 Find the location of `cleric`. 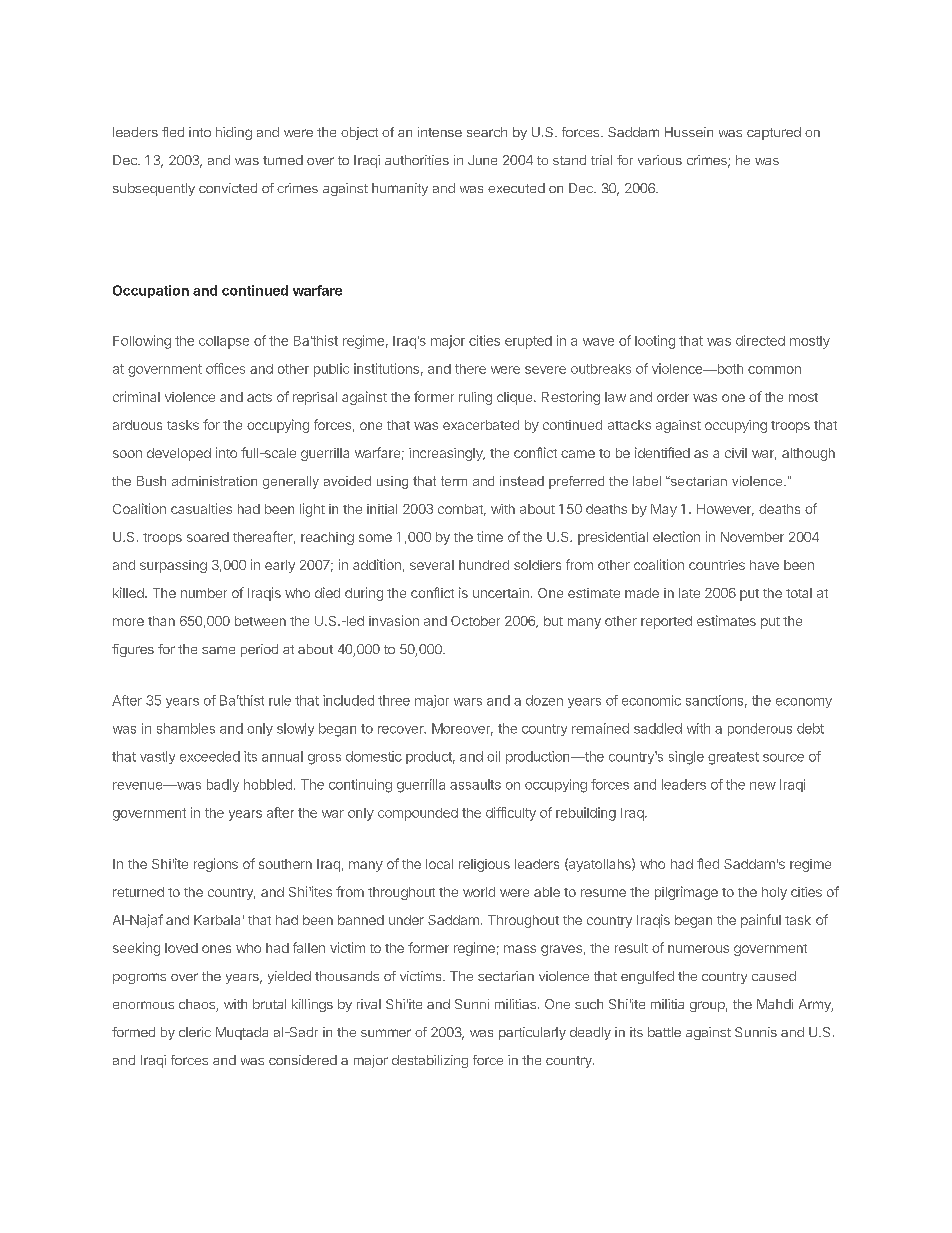

cleric is located at coordinates (195, 1032).
